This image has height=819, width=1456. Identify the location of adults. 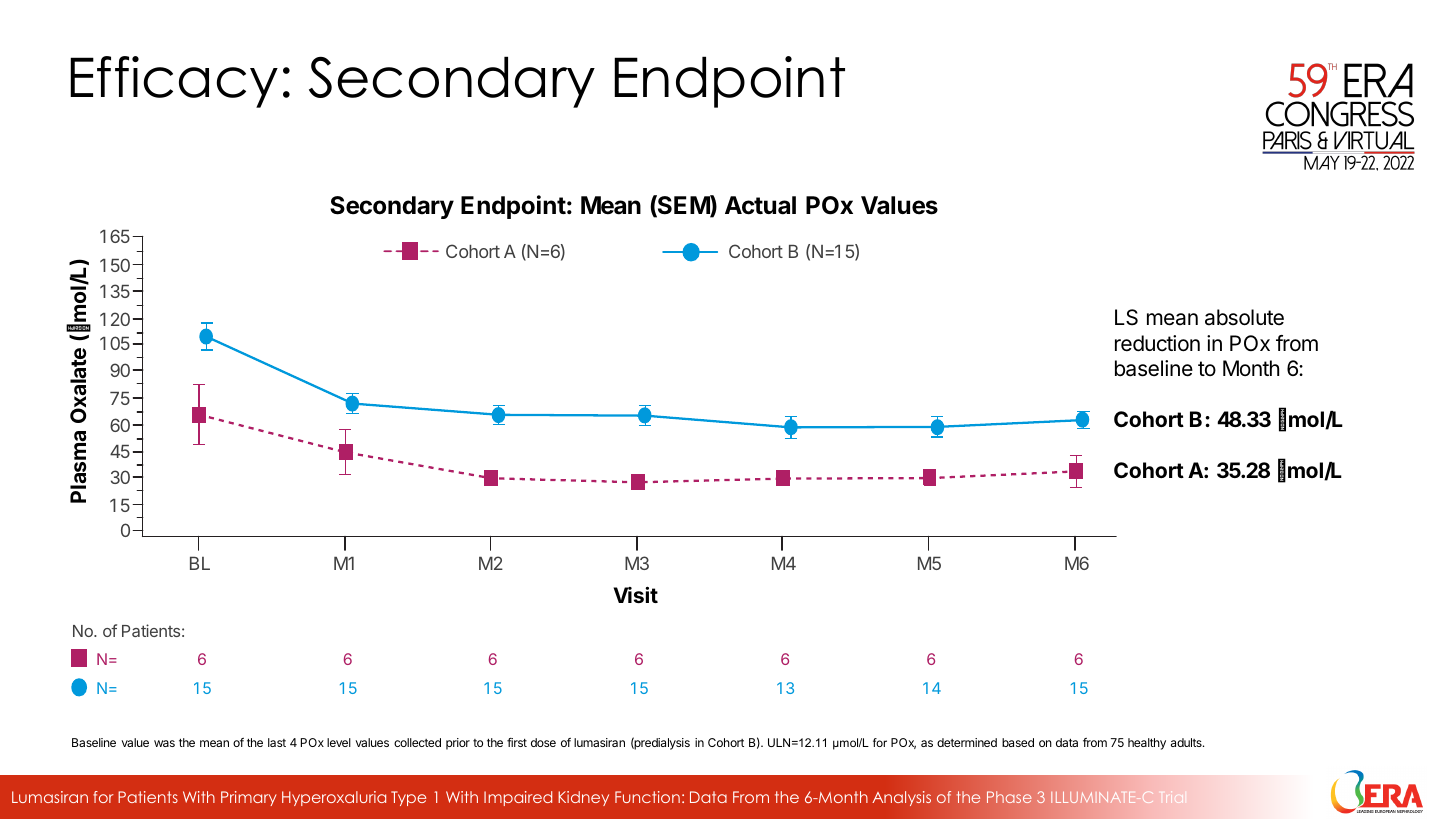
(1187, 742).
